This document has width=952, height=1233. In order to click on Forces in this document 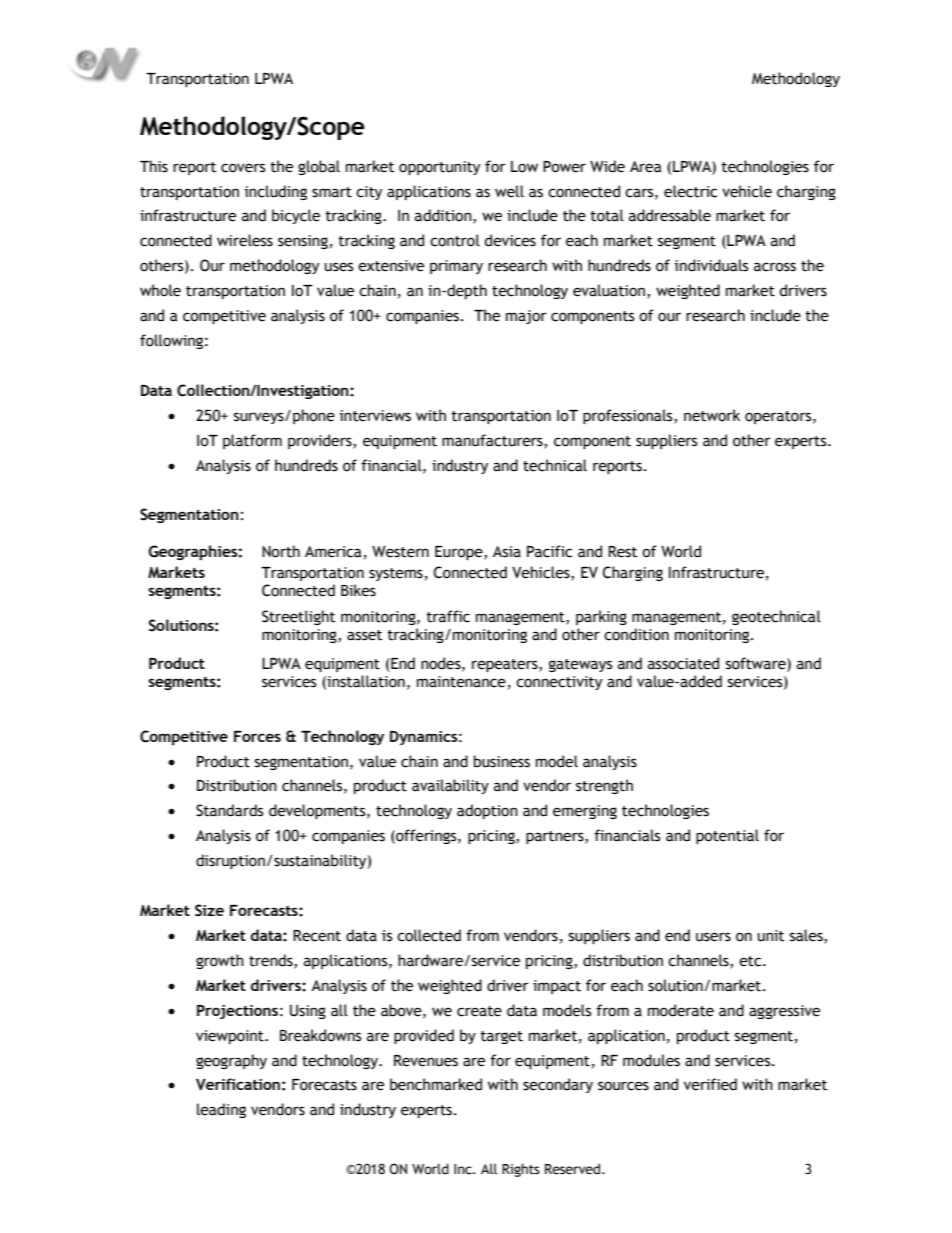, I will do `click(257, 736)`.
